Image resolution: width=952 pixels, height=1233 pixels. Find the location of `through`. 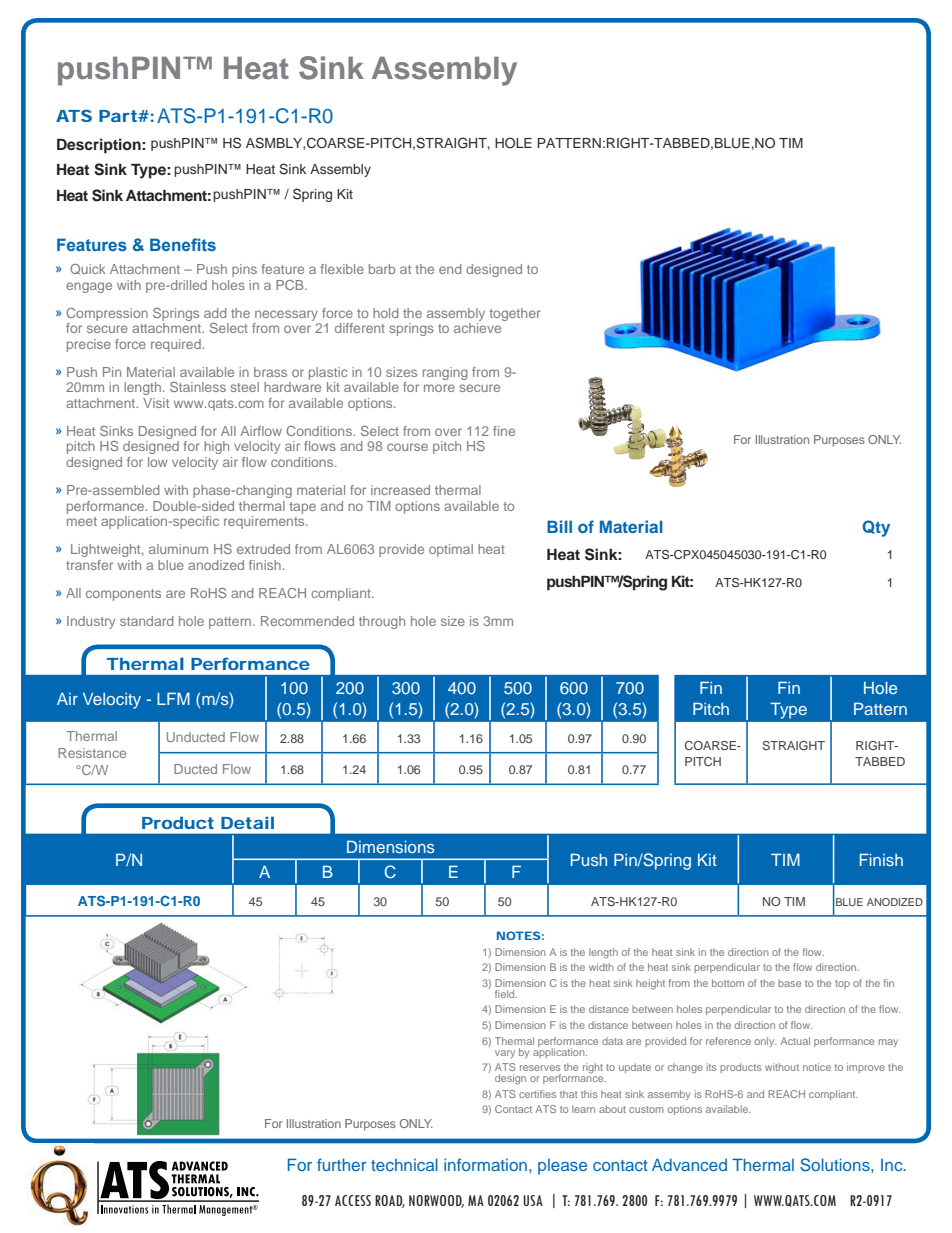

through is located at coordinates (382, 622).
